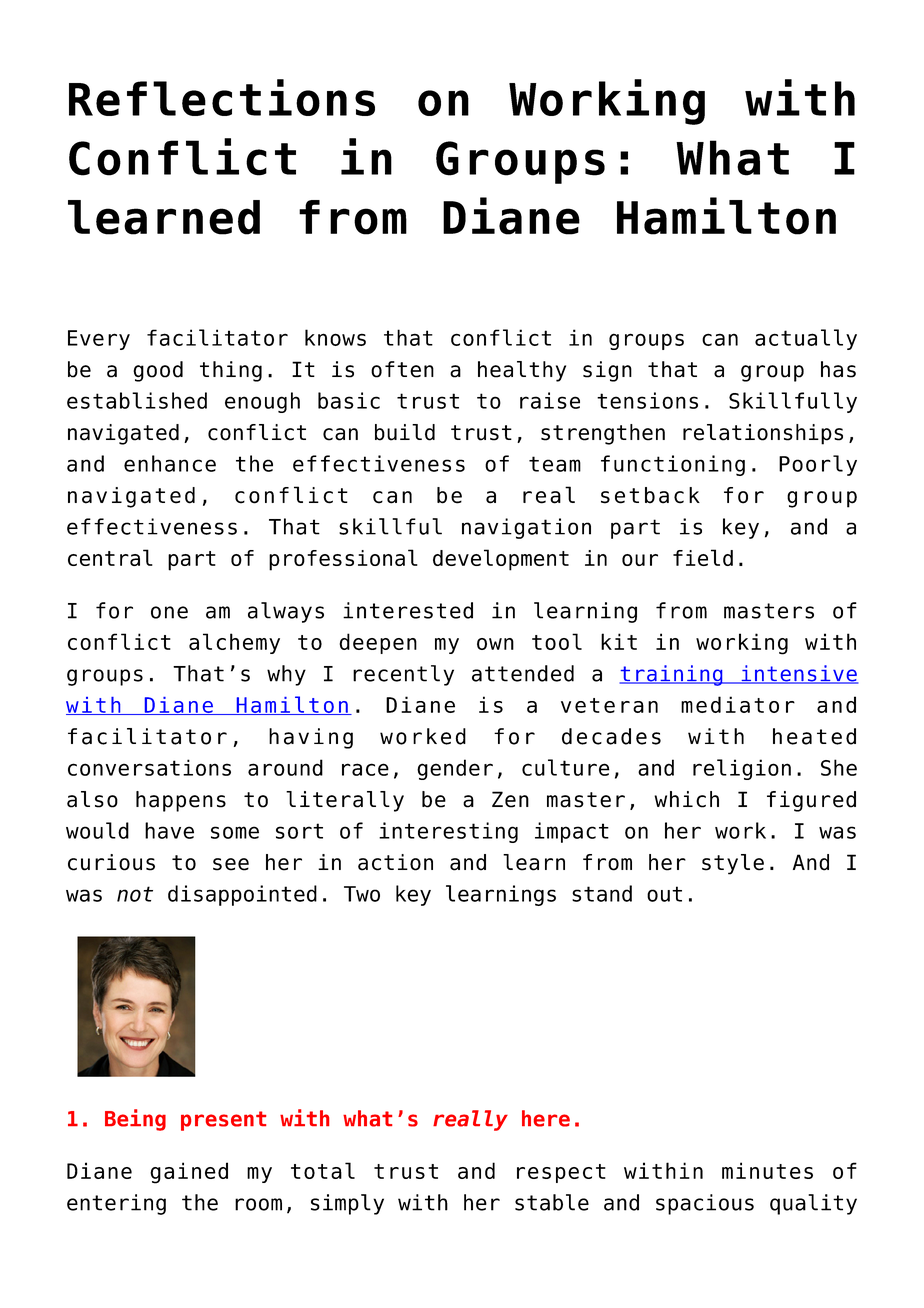  Describe the element at coordinates (405, 432) in the image. I see `build` at that location.
